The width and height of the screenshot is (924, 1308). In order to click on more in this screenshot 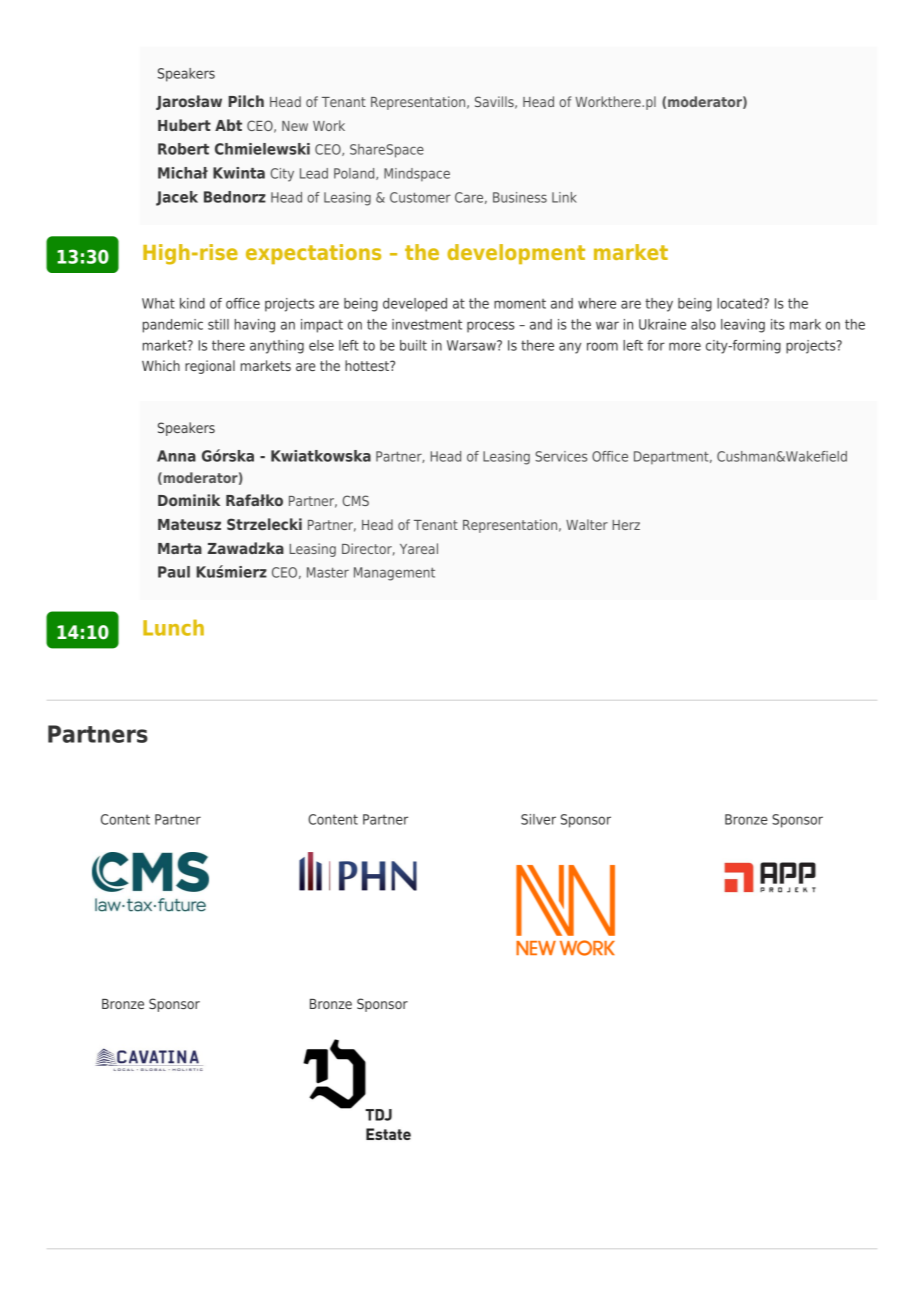, I will do `click(685, 346)`.
